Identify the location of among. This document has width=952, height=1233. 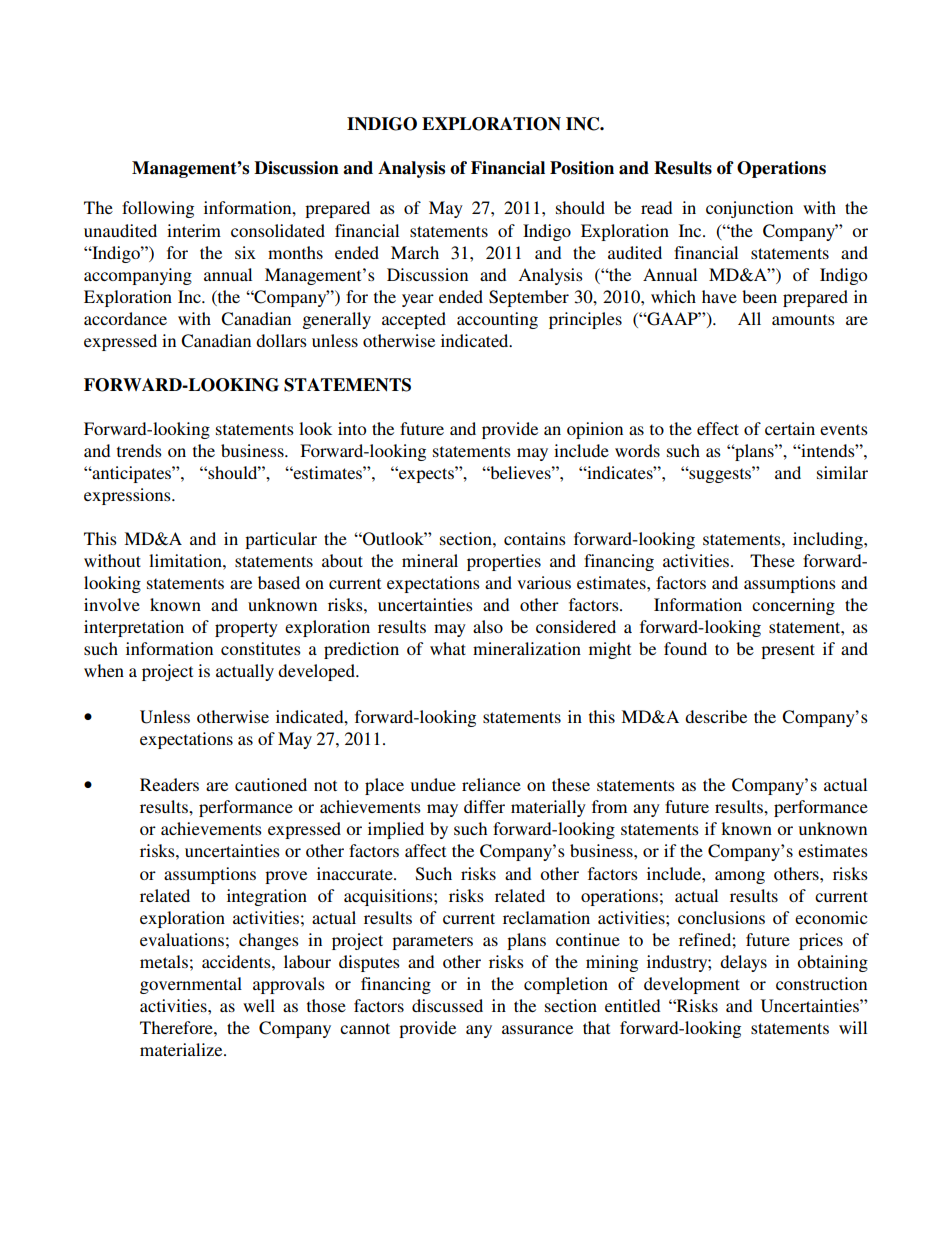
(740, 877).
